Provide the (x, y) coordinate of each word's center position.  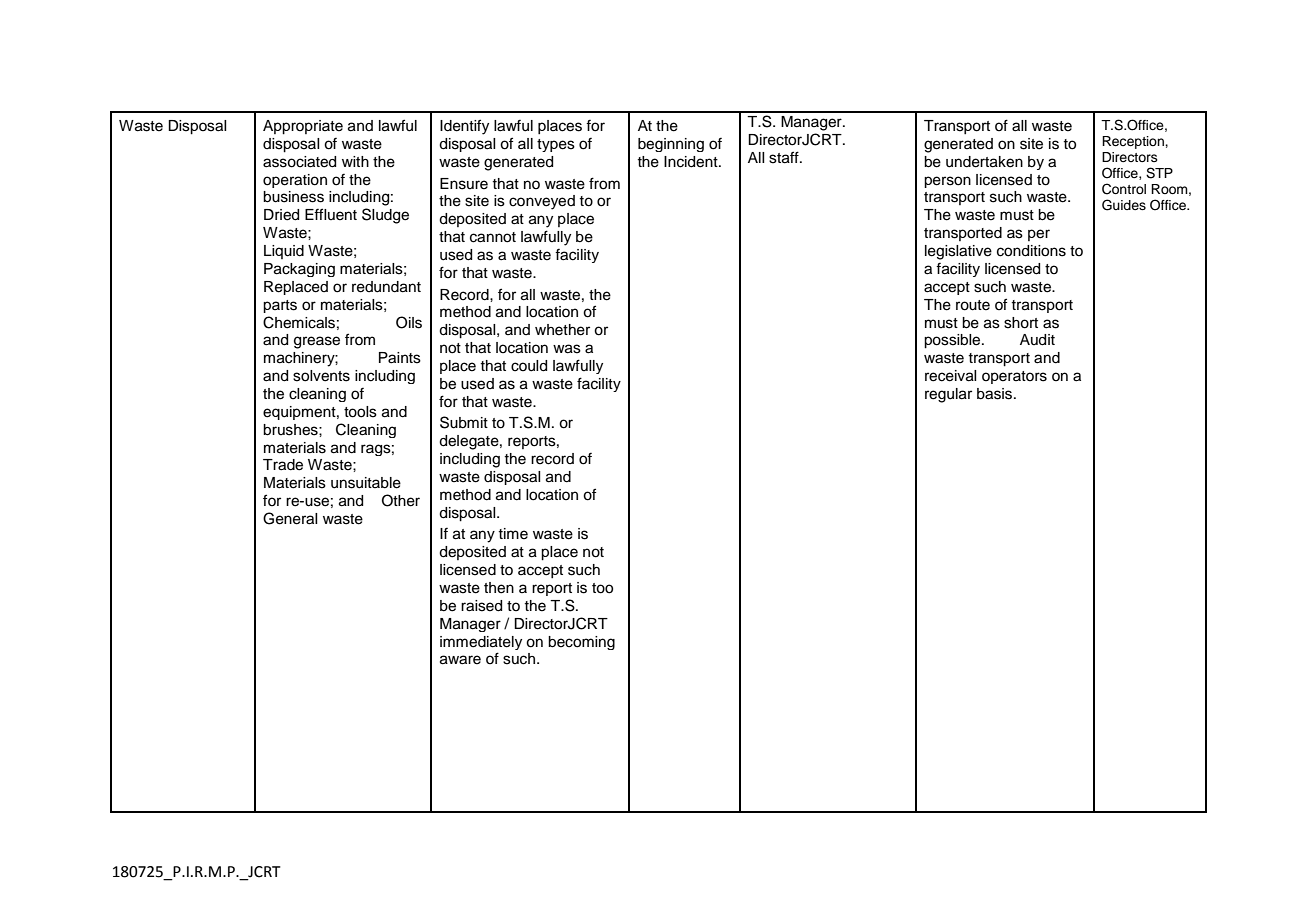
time (513, 534)
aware (460, 660)
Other (401, 500)
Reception (1134, 142)
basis (996, 394)
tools (360, 412)
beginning (671, 145)
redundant (386, 287)
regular (948, 395)
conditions (1031, 251)
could (529, 366)
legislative (958, 252)
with (355, 161)
